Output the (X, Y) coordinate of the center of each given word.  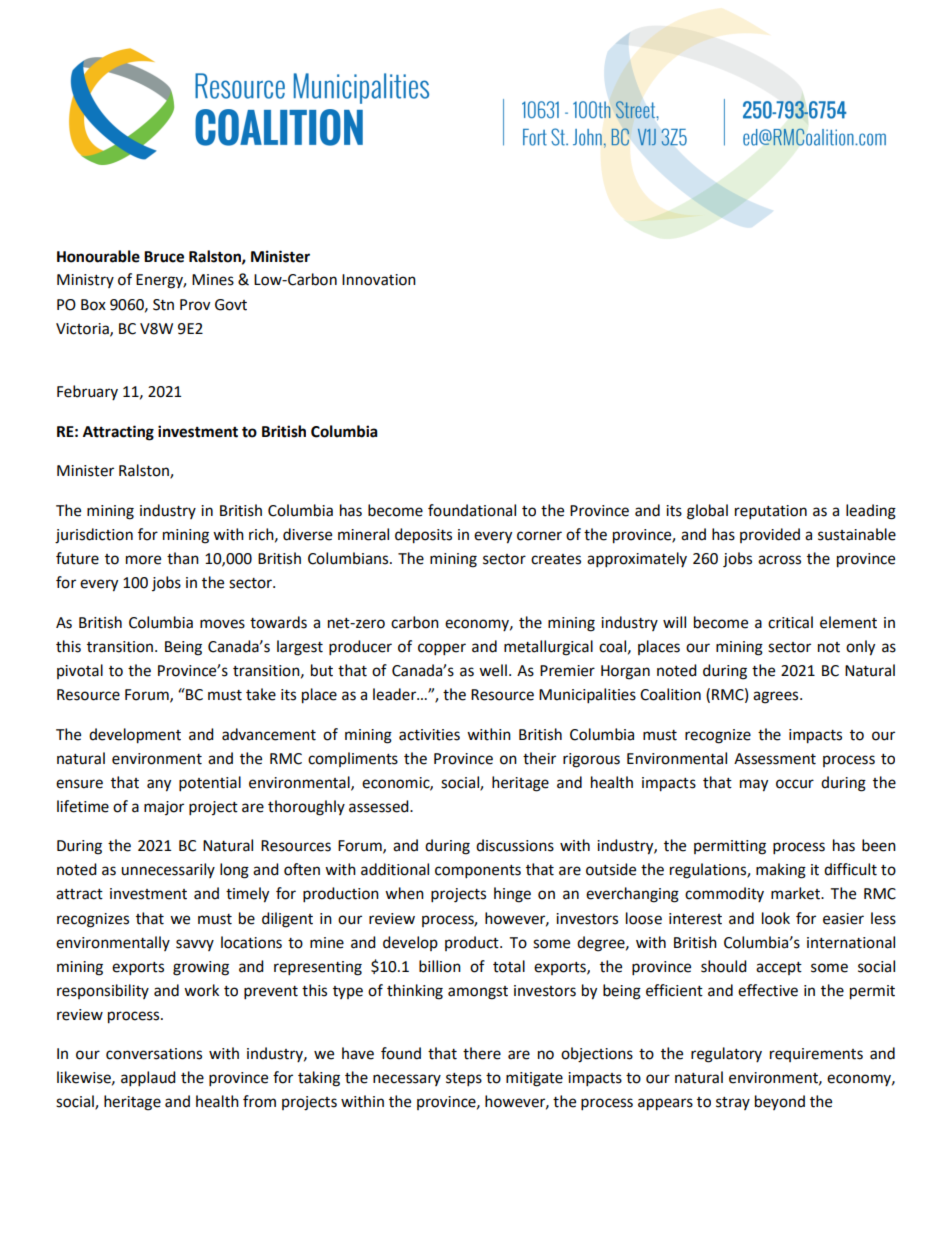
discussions (515, 845)
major (164, 808)
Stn (163, 305)
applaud (148, 1079)
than (183, 558)
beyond (780, 1102)
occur (795, 784)
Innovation (379, 280)
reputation (771, 512)
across (779, 560)
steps (464, 1080)
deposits (423, 536)
